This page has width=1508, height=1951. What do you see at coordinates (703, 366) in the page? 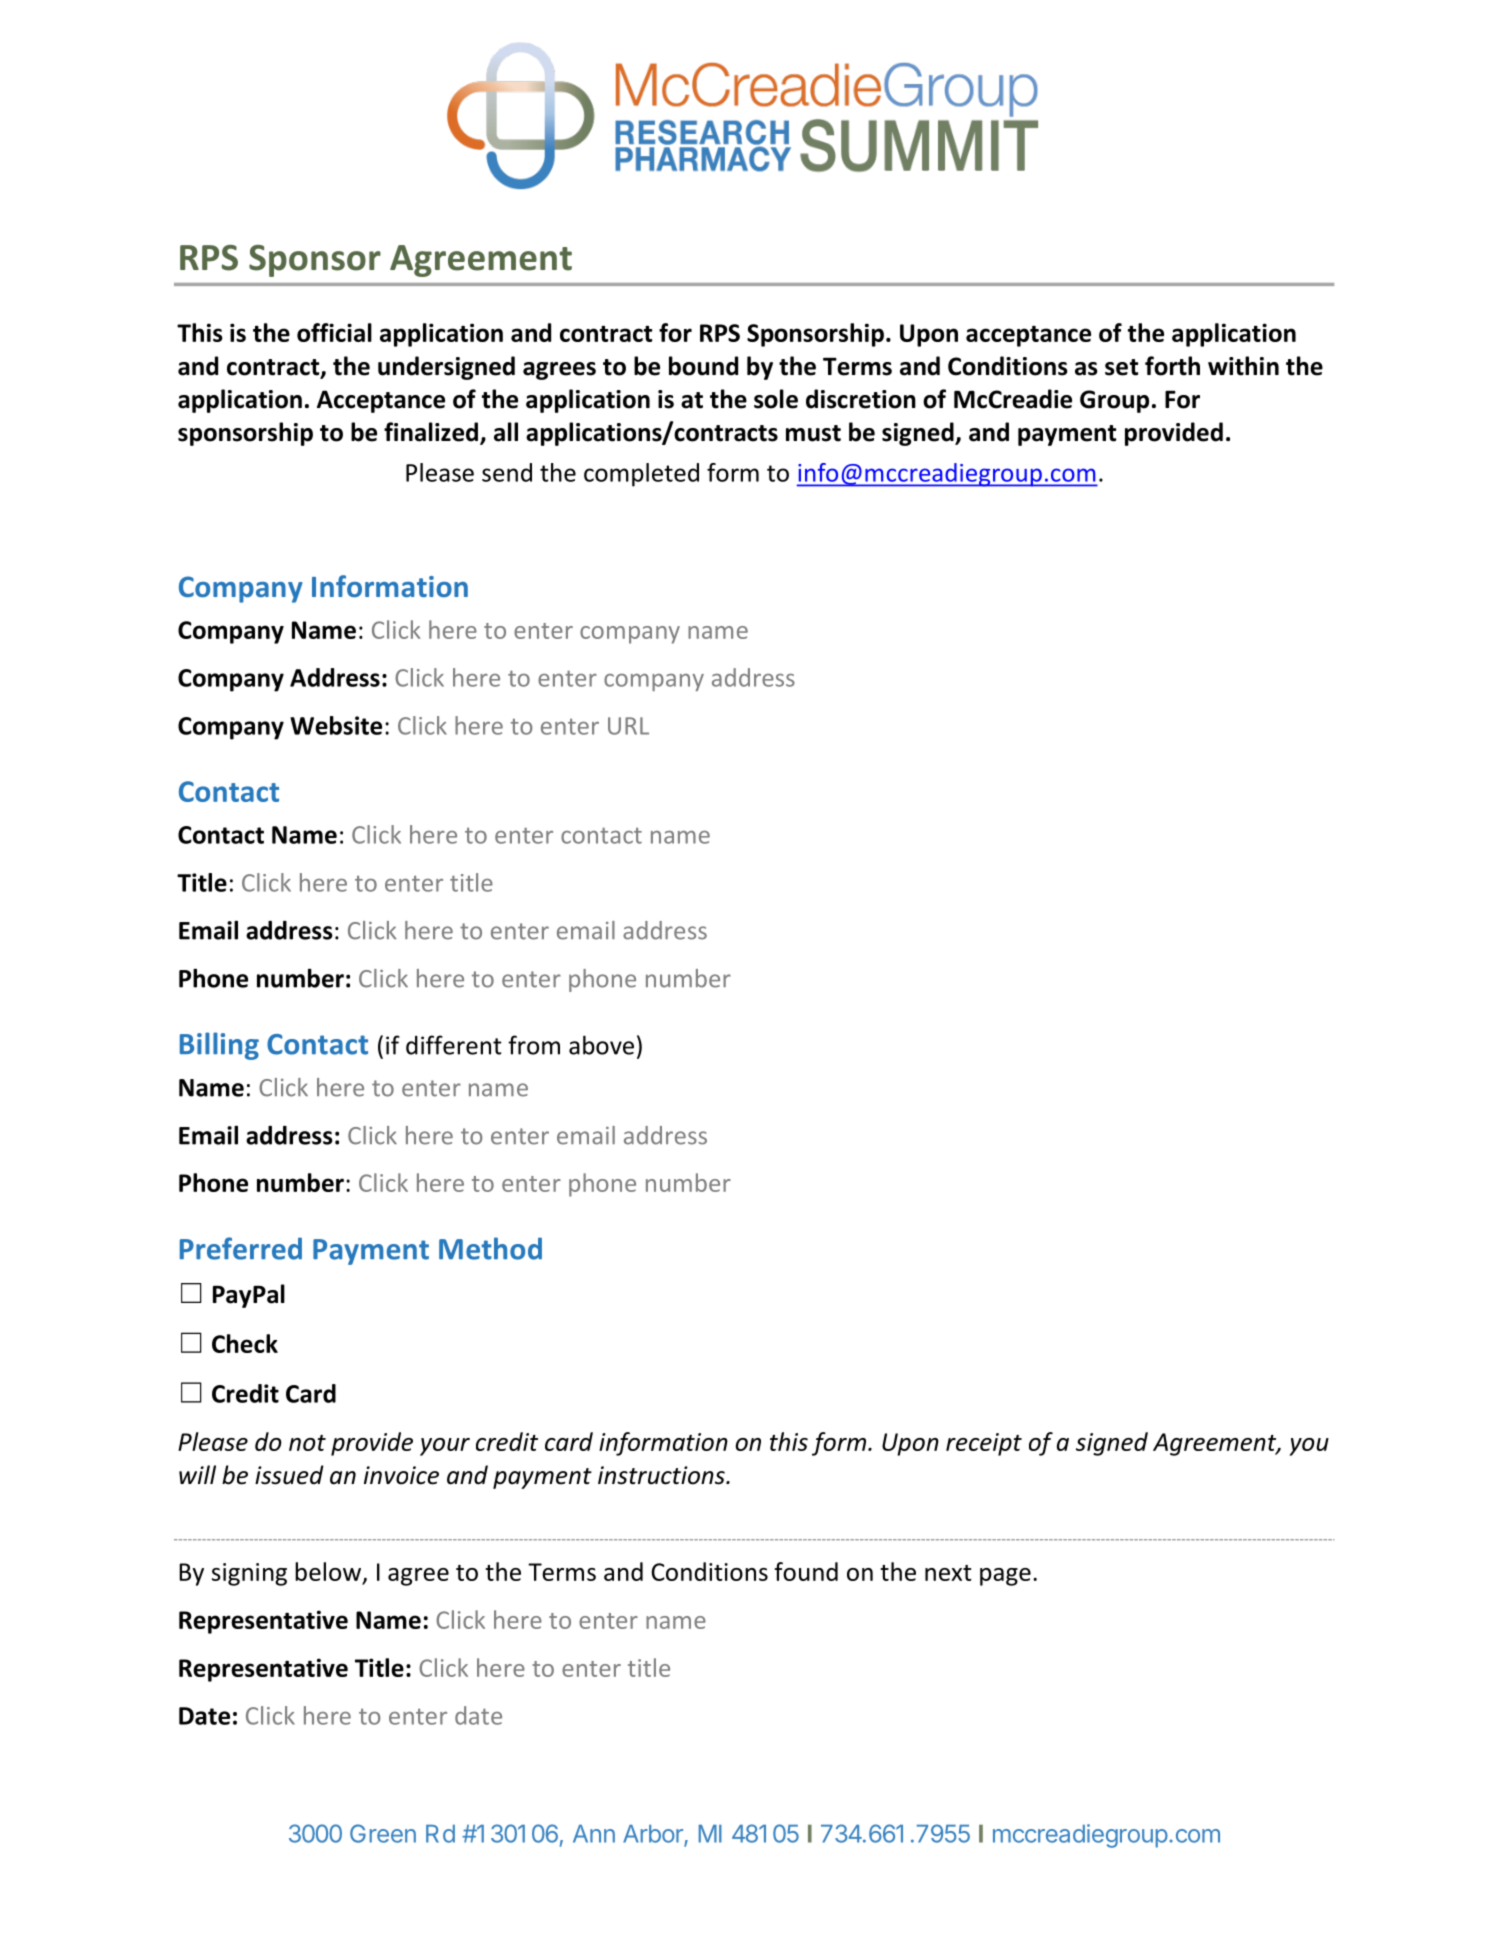
I see `bound` at bounding box center [703, 366].
